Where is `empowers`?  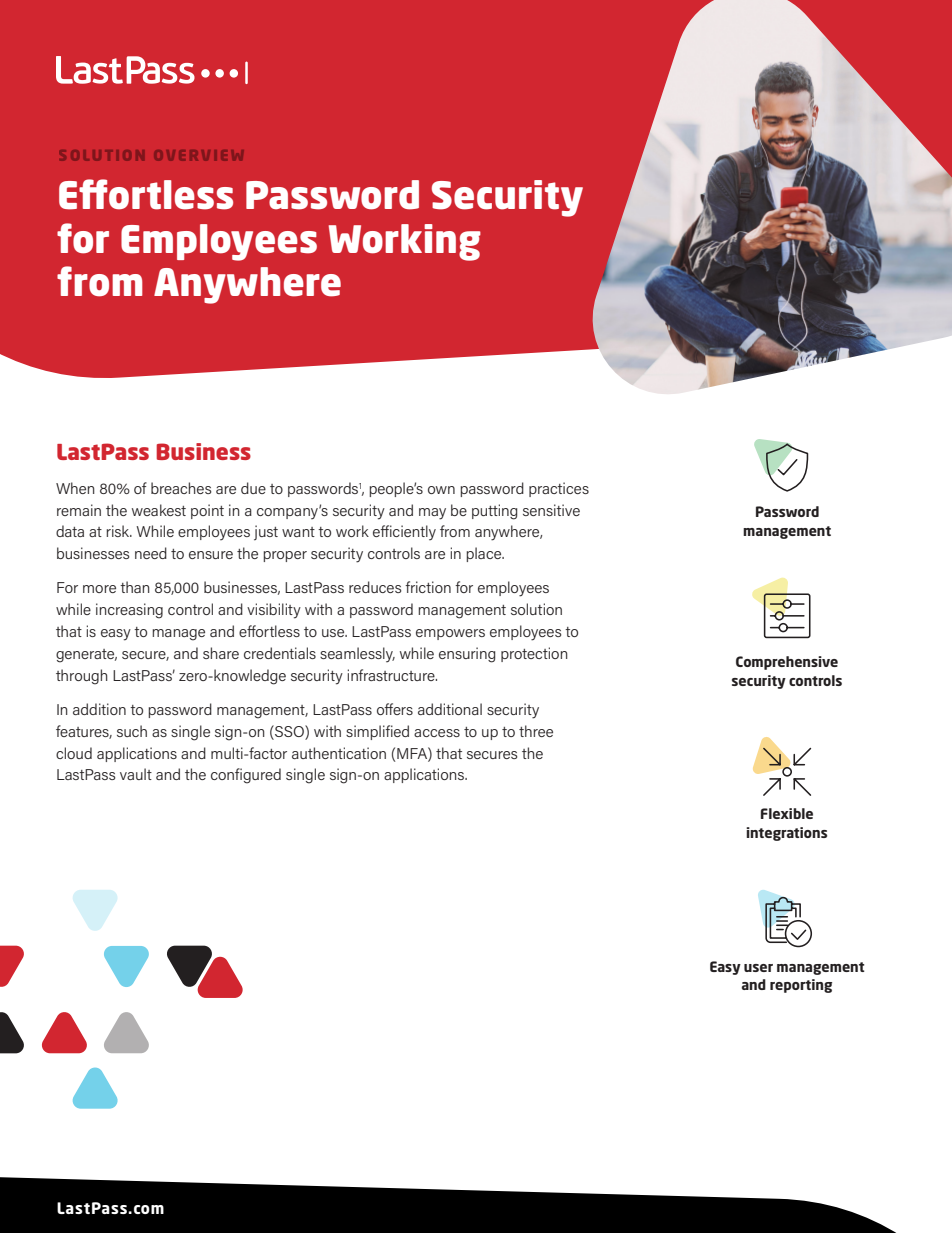 empowers is located at coordinates (450, 634).
